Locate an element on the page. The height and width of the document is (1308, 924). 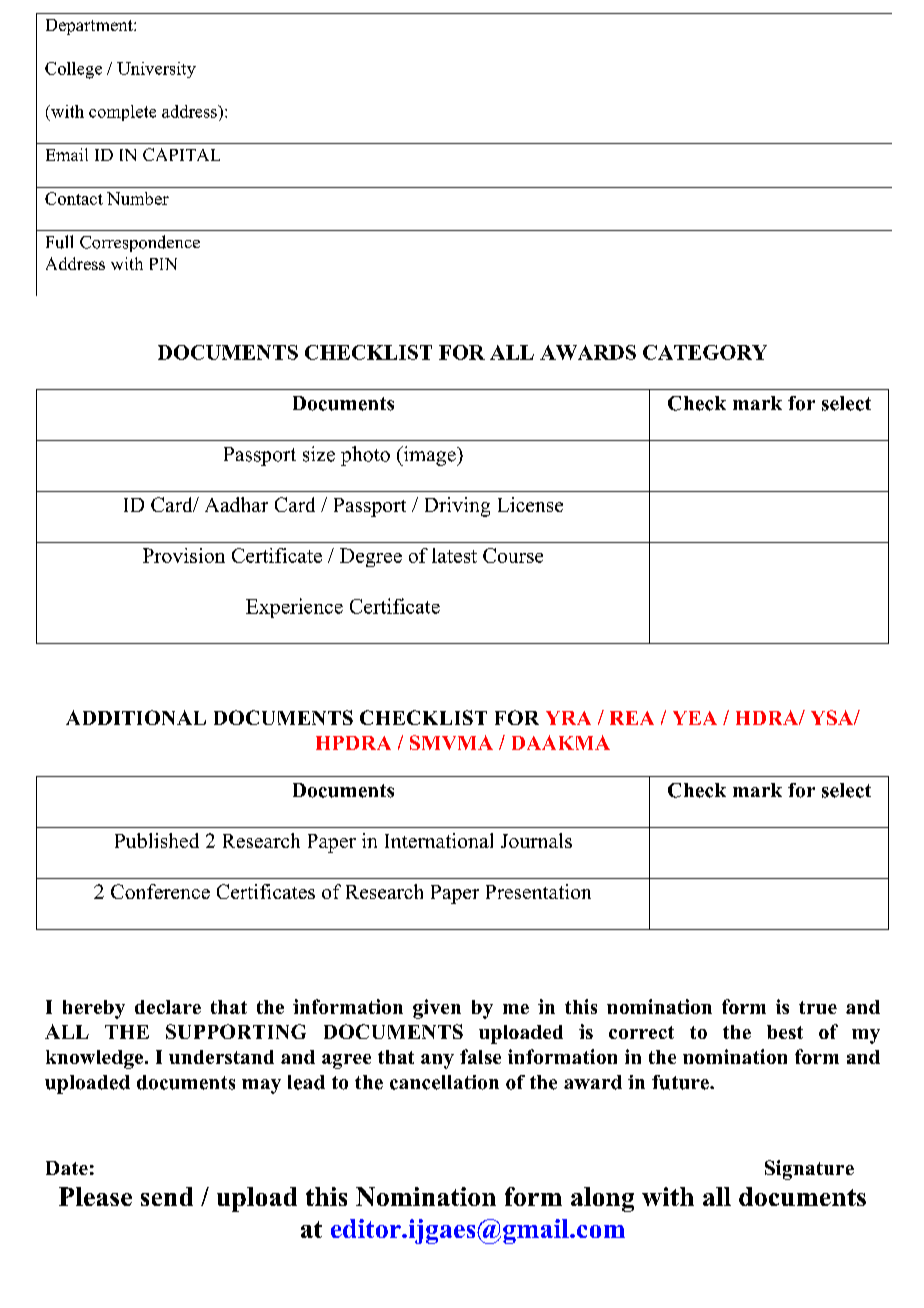
University is located at coordinates (156, 70).
